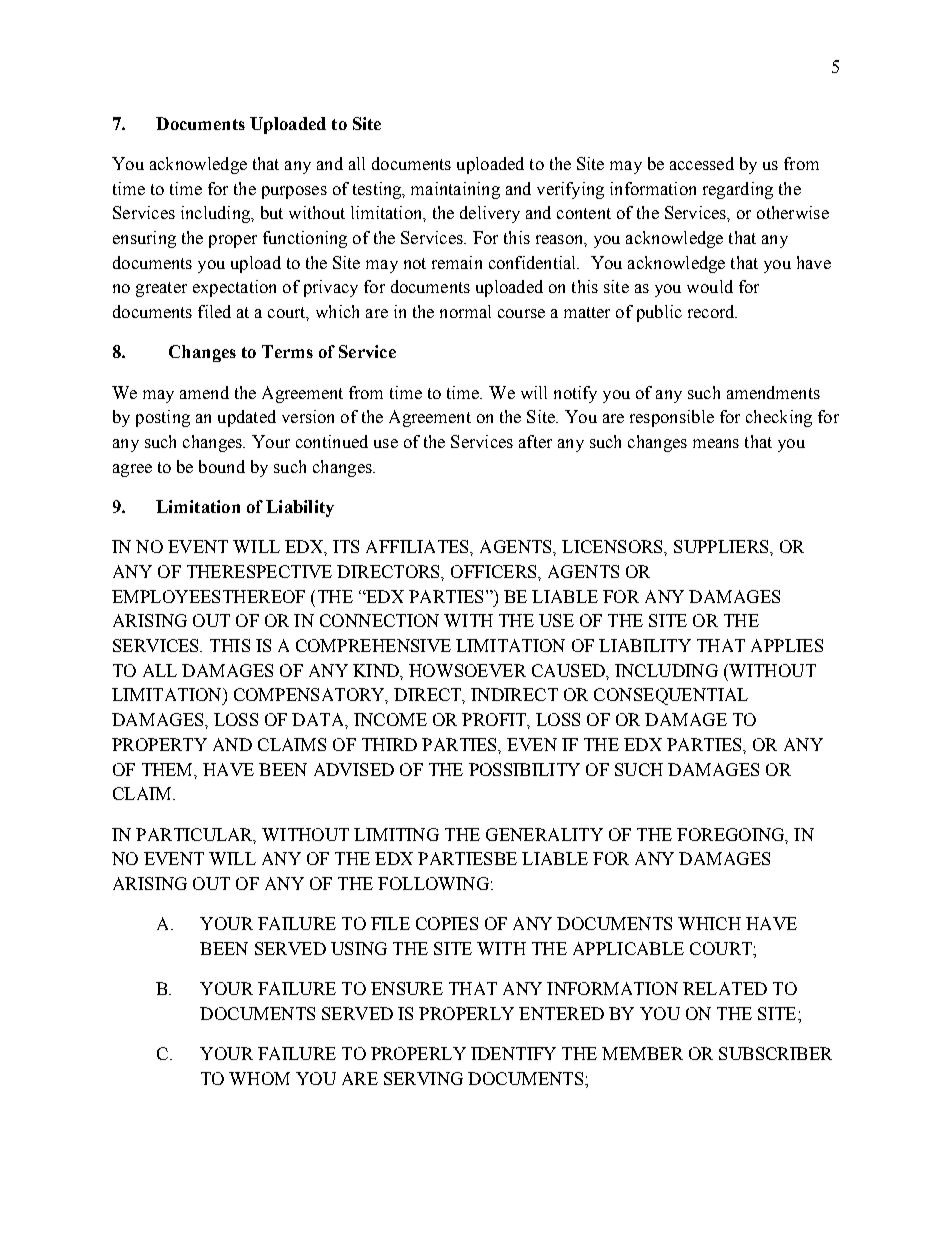 The image size is (952, 1233). What do you see at coordinates (787, 645) in the document?
I see `APPLIES` at bounding box center [787, 645].
